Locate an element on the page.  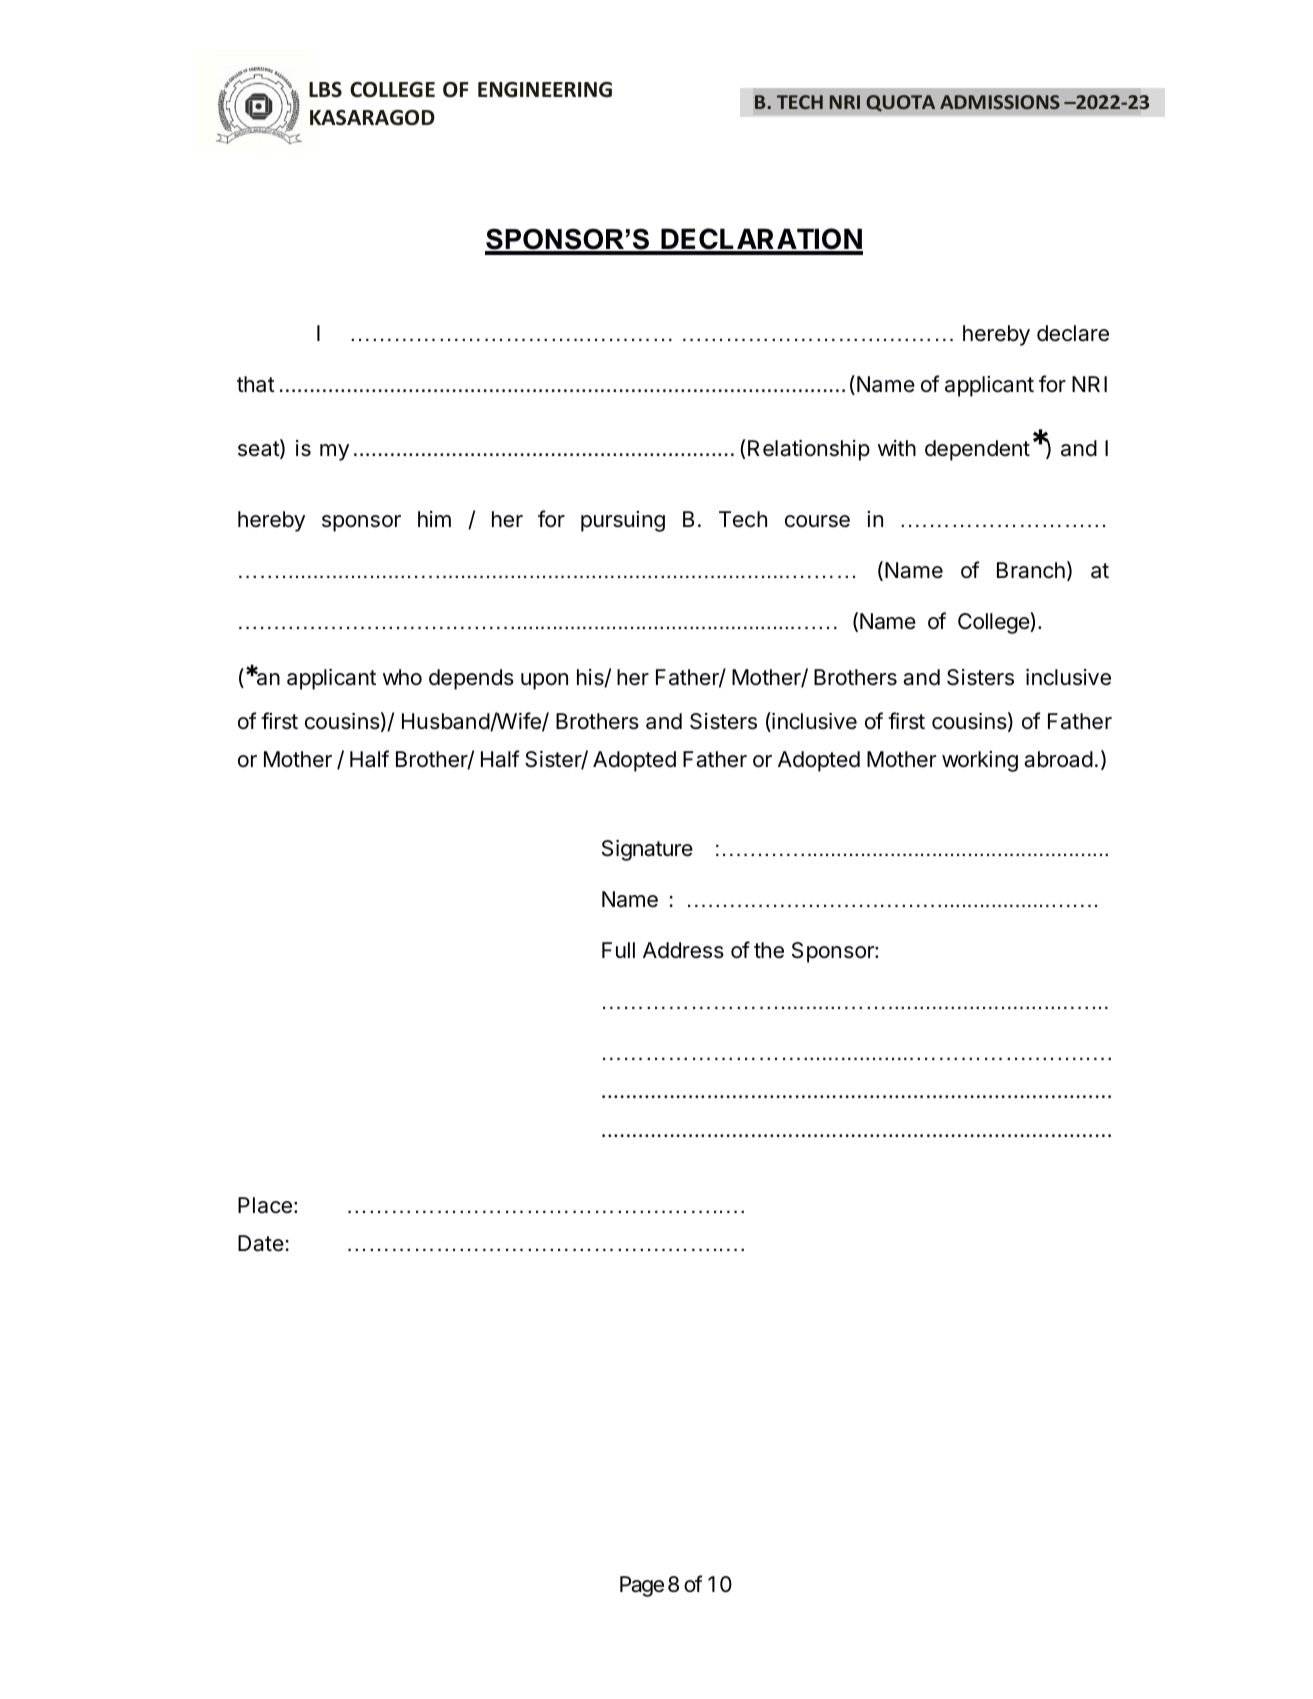
who is located at coordinates (402, 677).
